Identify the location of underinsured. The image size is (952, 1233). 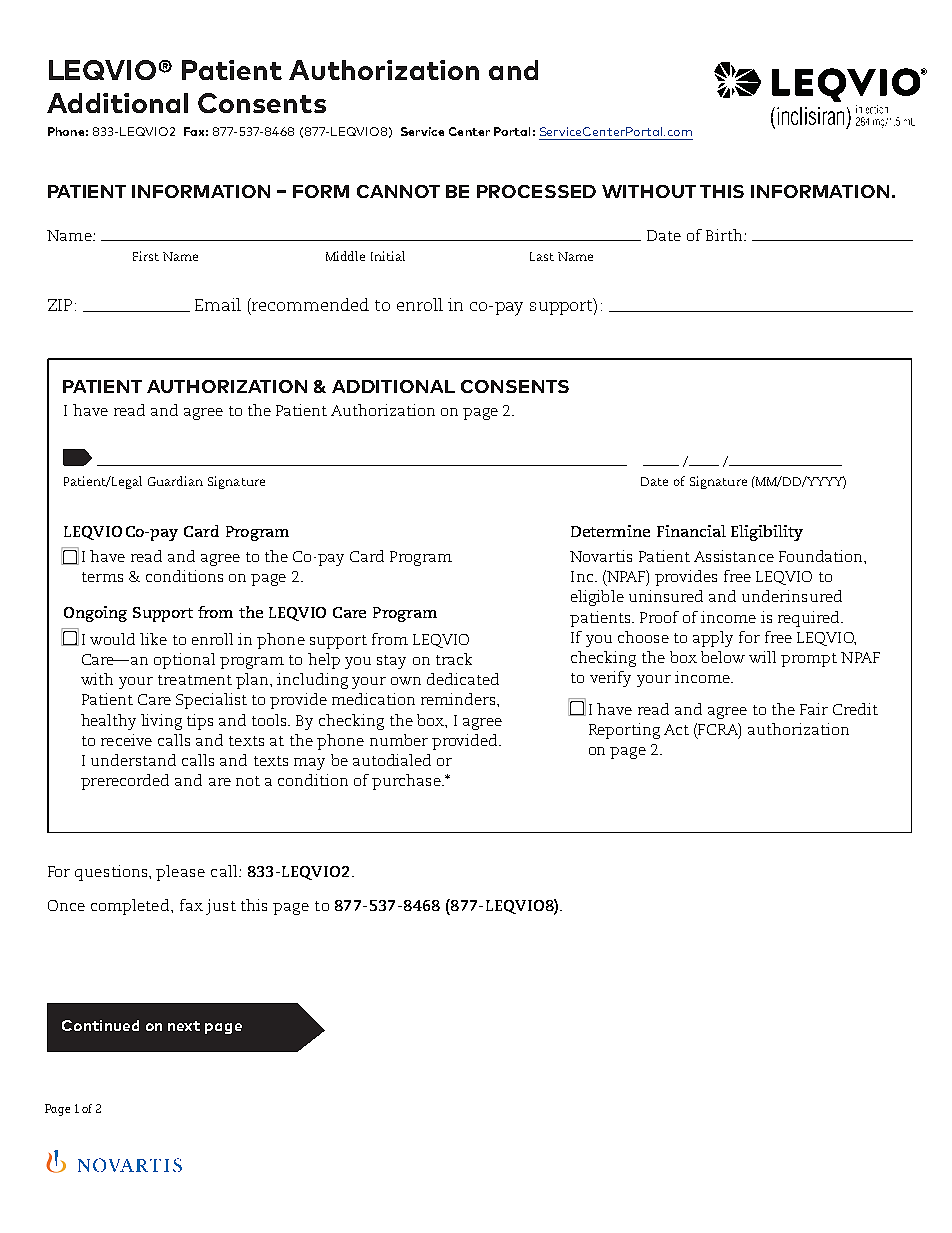
(792, 596).
